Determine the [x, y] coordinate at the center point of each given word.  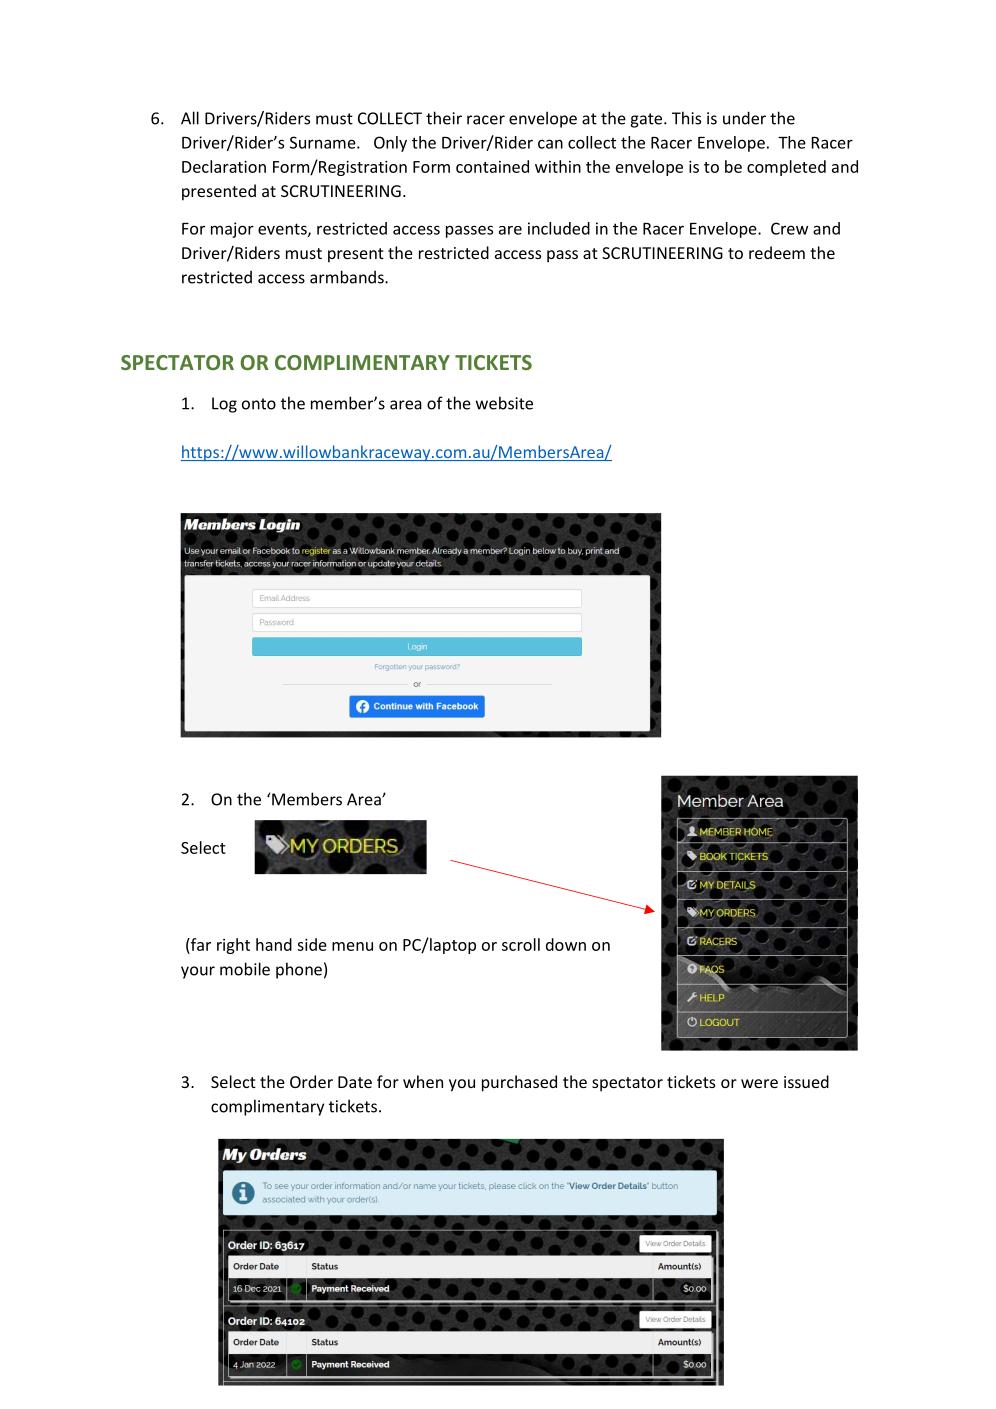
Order [311, 1081]
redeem [777, 252]
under [744, 118]
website [504, 403]
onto [259, 404]
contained [492, 166]
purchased [519, 1083]
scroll [521, 944]
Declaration [224, 166]
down [566, 944]
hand [274, 944]
